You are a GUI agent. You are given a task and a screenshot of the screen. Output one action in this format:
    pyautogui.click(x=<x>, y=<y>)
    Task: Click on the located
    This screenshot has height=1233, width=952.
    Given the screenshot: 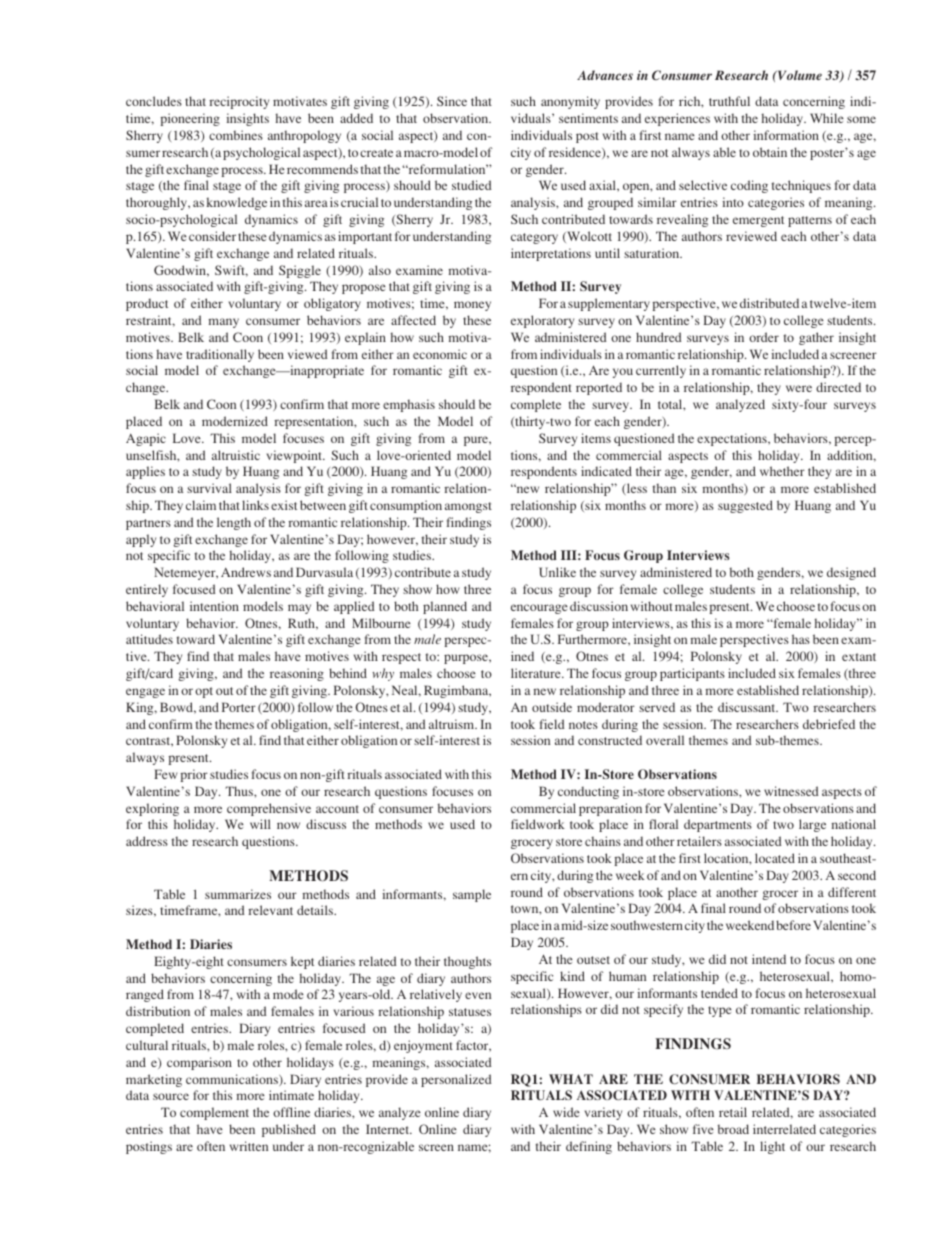 What is the action you would take?
    pyautogui.click(x=775, y=858)
